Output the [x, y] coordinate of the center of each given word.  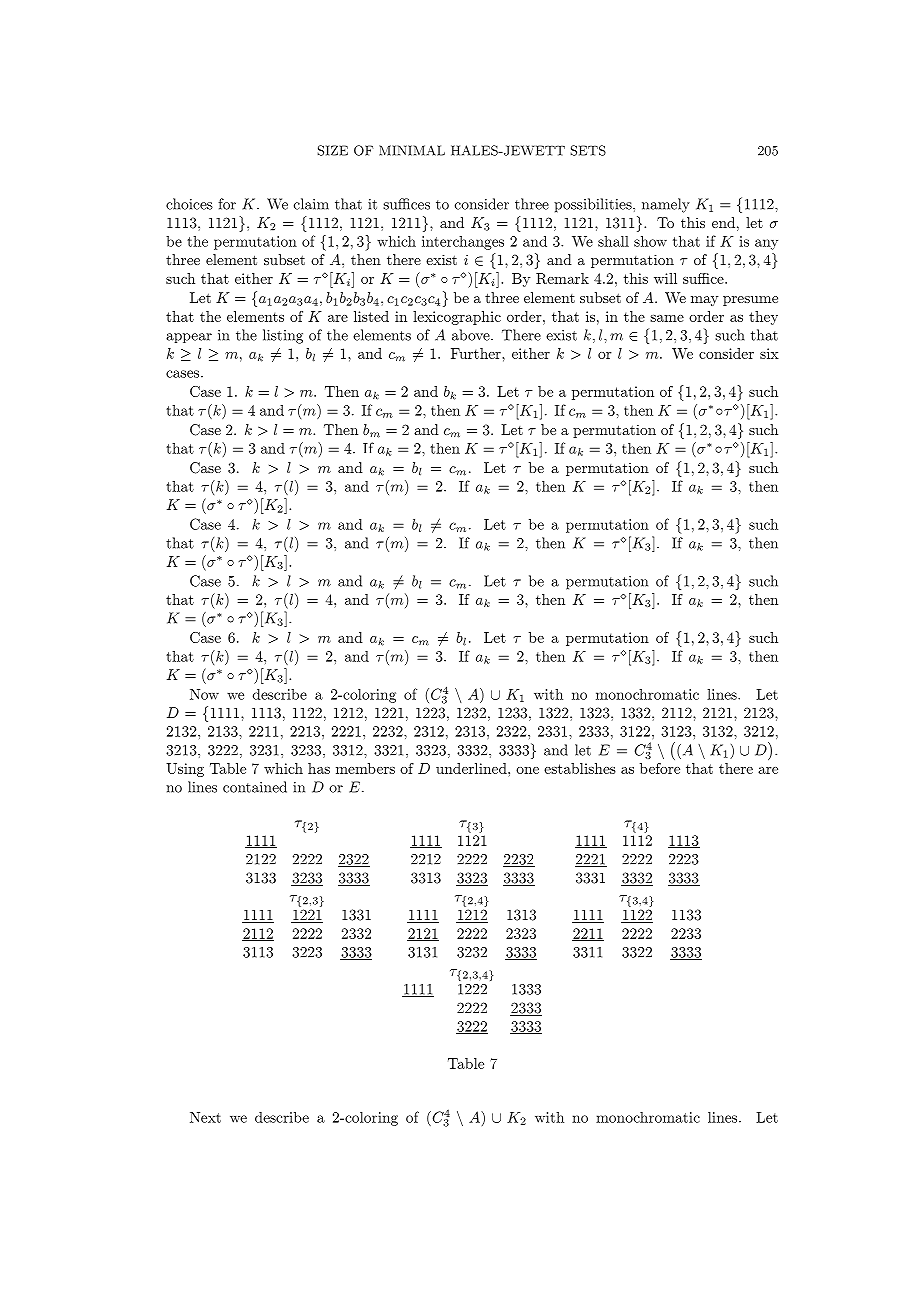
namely [666, 205]
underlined [472, 768]
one [527, 770]
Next [205, 1117]
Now [204, 694]
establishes [580, 768]
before [660, 768]
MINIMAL [412, 150]
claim [311, 204]
